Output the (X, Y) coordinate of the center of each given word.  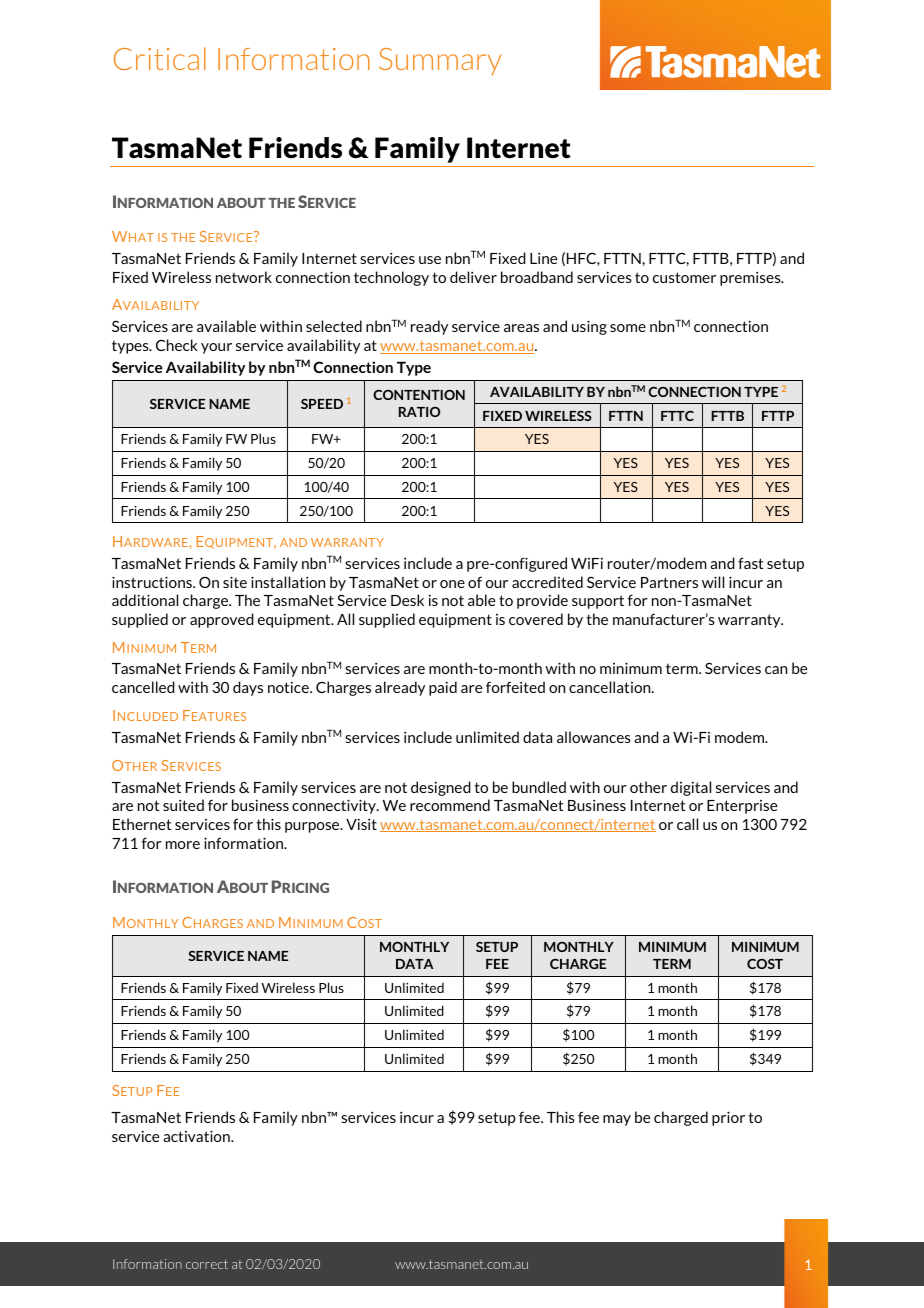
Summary (440, 61)
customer (684, 277)
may (617, 1120)
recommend (450, 805)
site (235, 582)
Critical (160, 58)
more (183, 845)
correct (207, 1264)
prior (728, 1118)
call (687, 824)
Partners (669, 582)
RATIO (419, 412)
